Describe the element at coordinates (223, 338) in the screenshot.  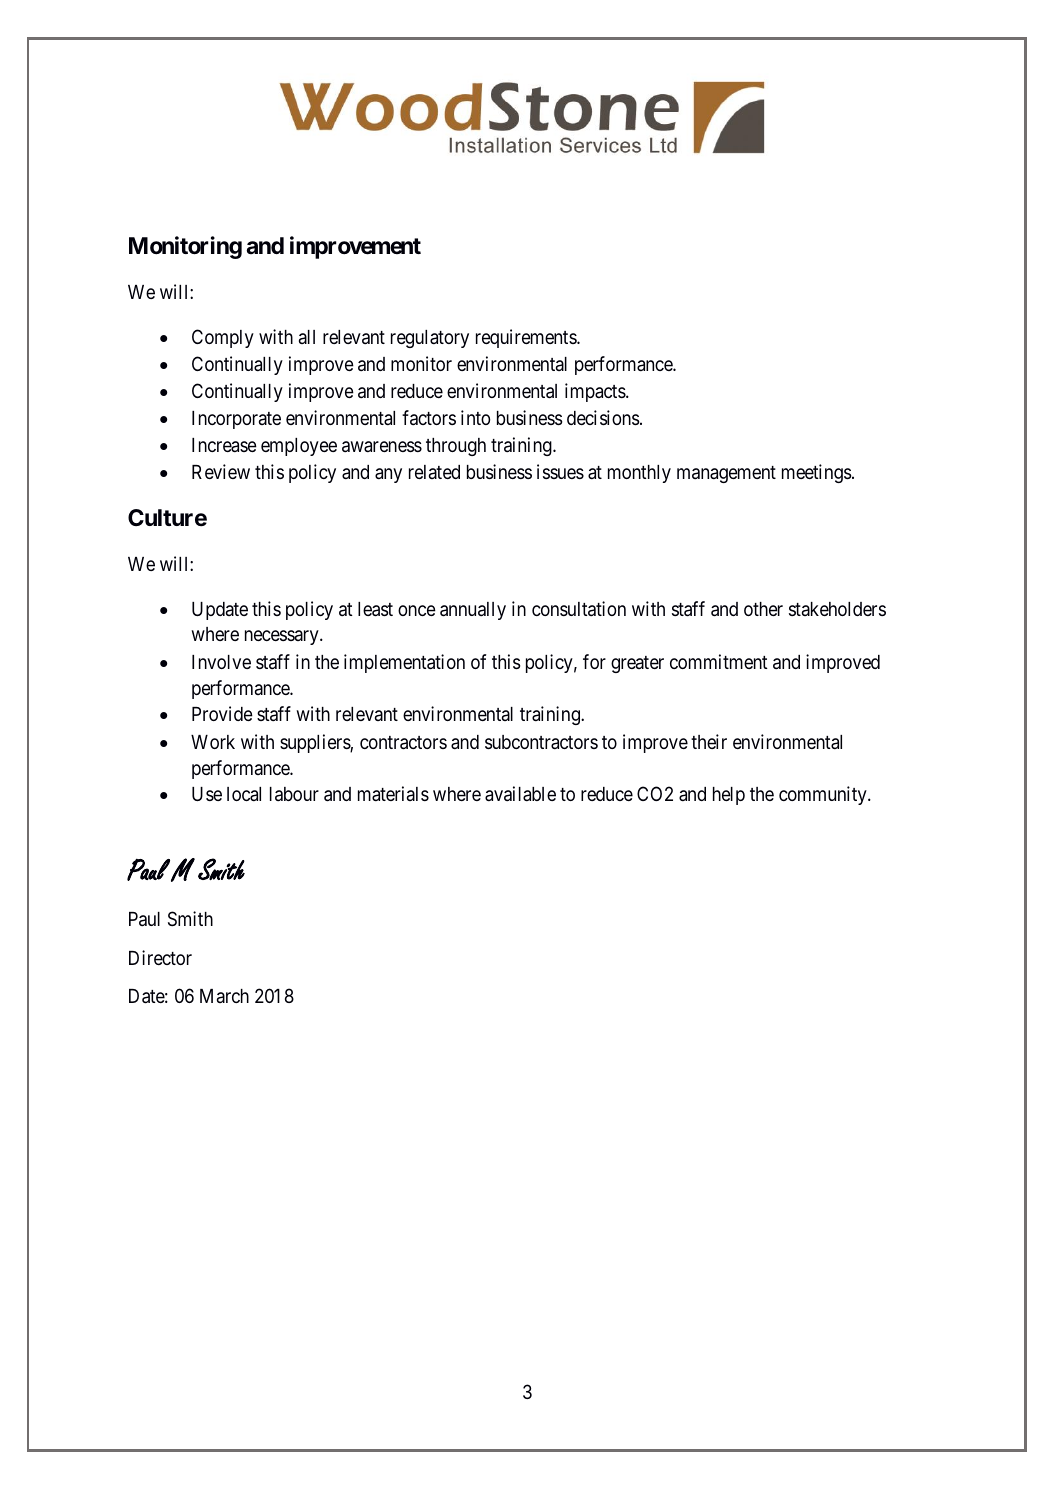
I see `Comply` at that location.
